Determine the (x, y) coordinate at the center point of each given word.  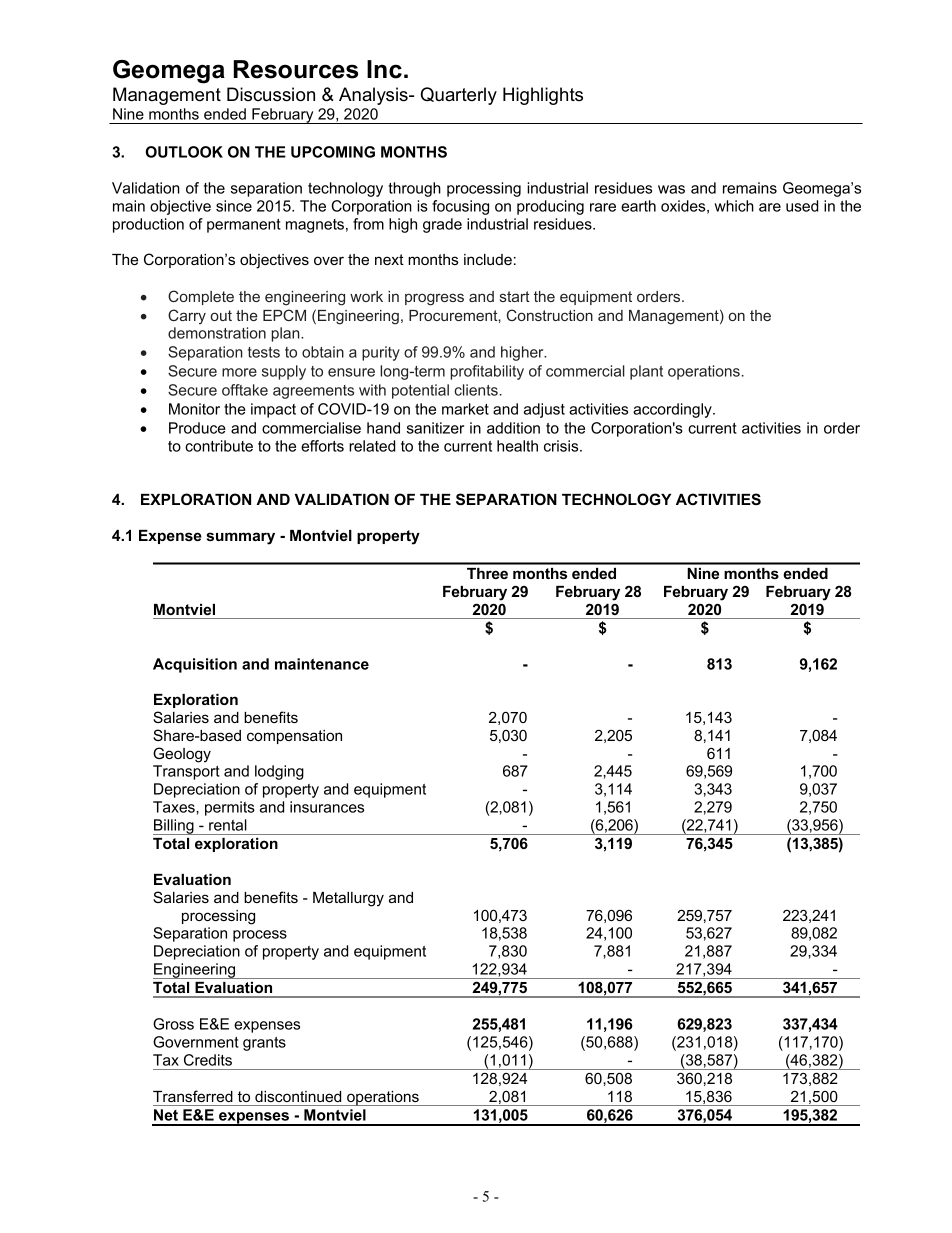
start (515, 296)
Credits (208, 1060)
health (517, 446)
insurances (327, 807)
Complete (201, 297)
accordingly (673, 410)
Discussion (271, 94)
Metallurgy (348, 899)
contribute (219, 446)
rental (228, 825)
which (734, 206)
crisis (562, 446)
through (414, 189)
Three (487, 573)
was (671, 189)
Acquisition (195, 665)
